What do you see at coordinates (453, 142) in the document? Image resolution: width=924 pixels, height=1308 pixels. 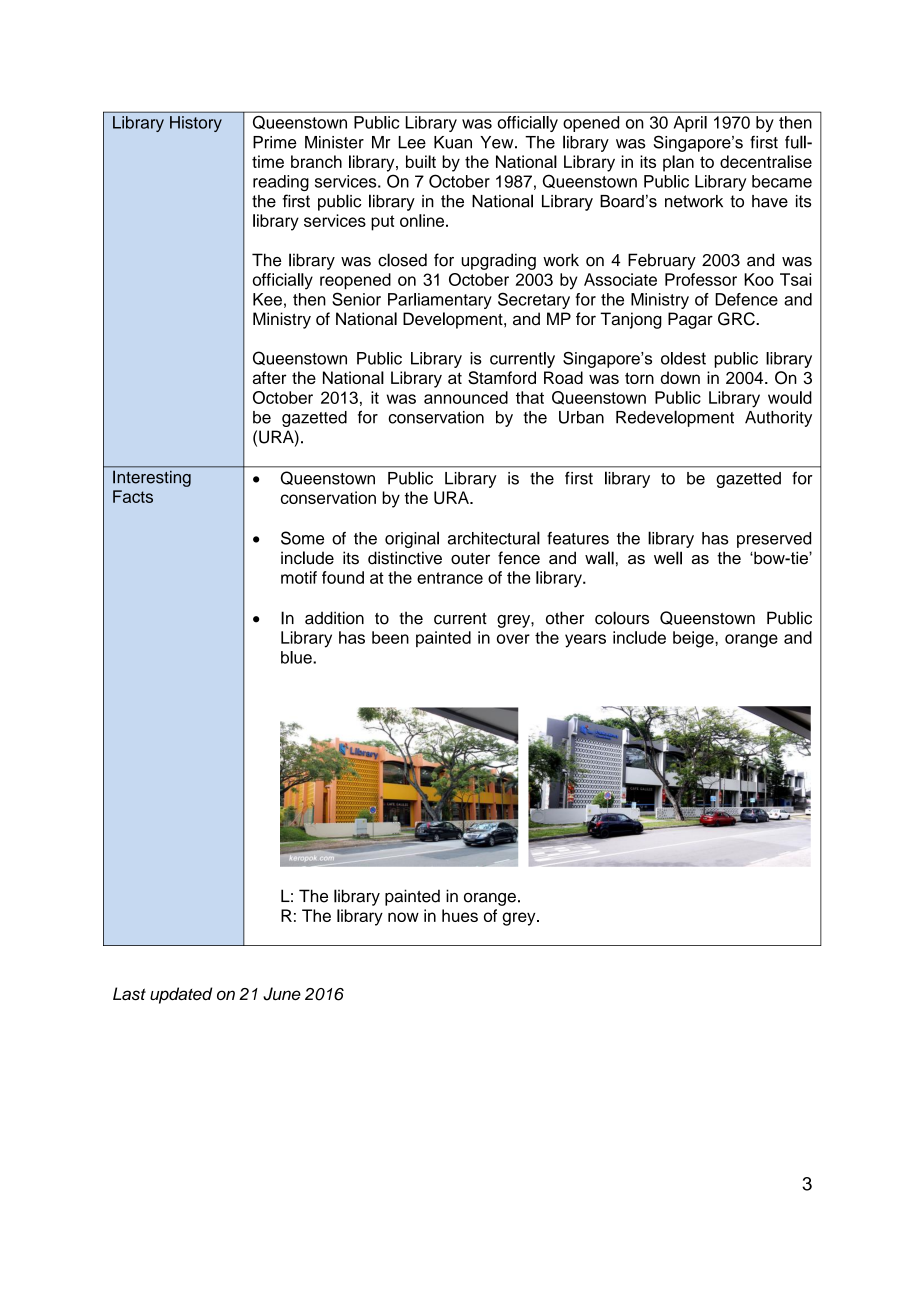 I see `Kuan` at bounding box center [453, 142].
